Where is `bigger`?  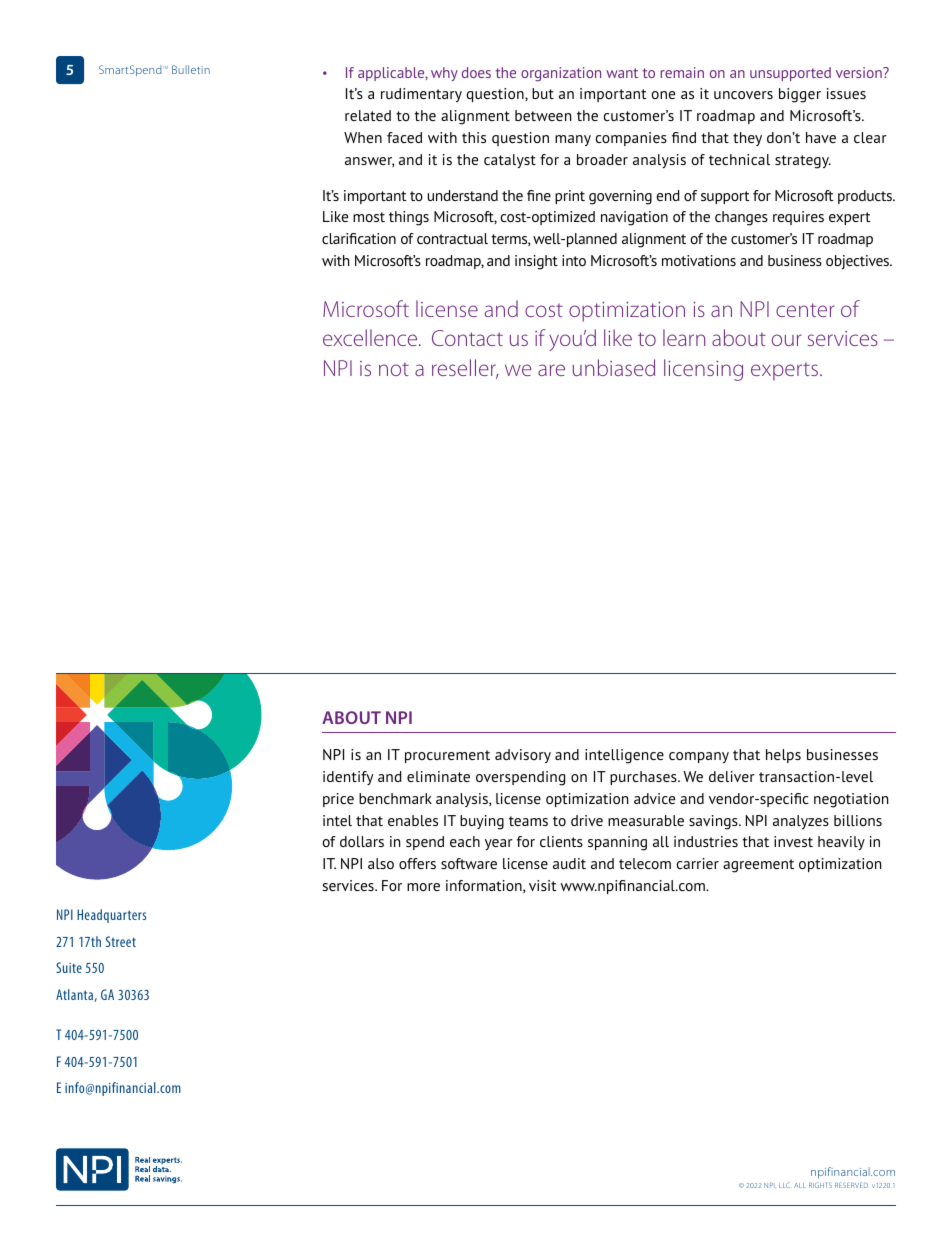
bigger is located at coordinates (800, 95).
